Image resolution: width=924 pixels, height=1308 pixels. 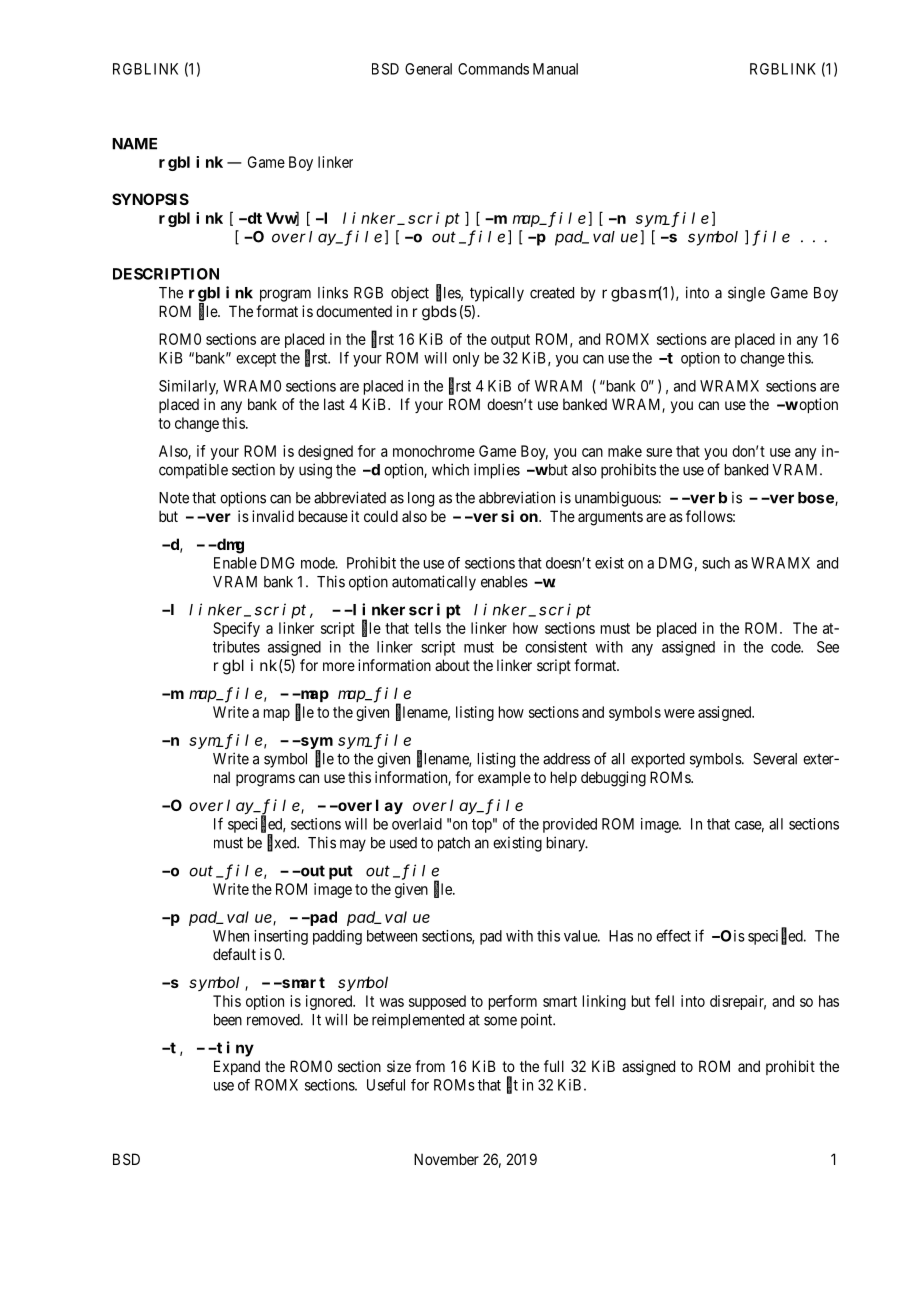 What do you see at coordinates (504, 778) in the screenshot?
I see `example` at bounding box center [504, 778].
